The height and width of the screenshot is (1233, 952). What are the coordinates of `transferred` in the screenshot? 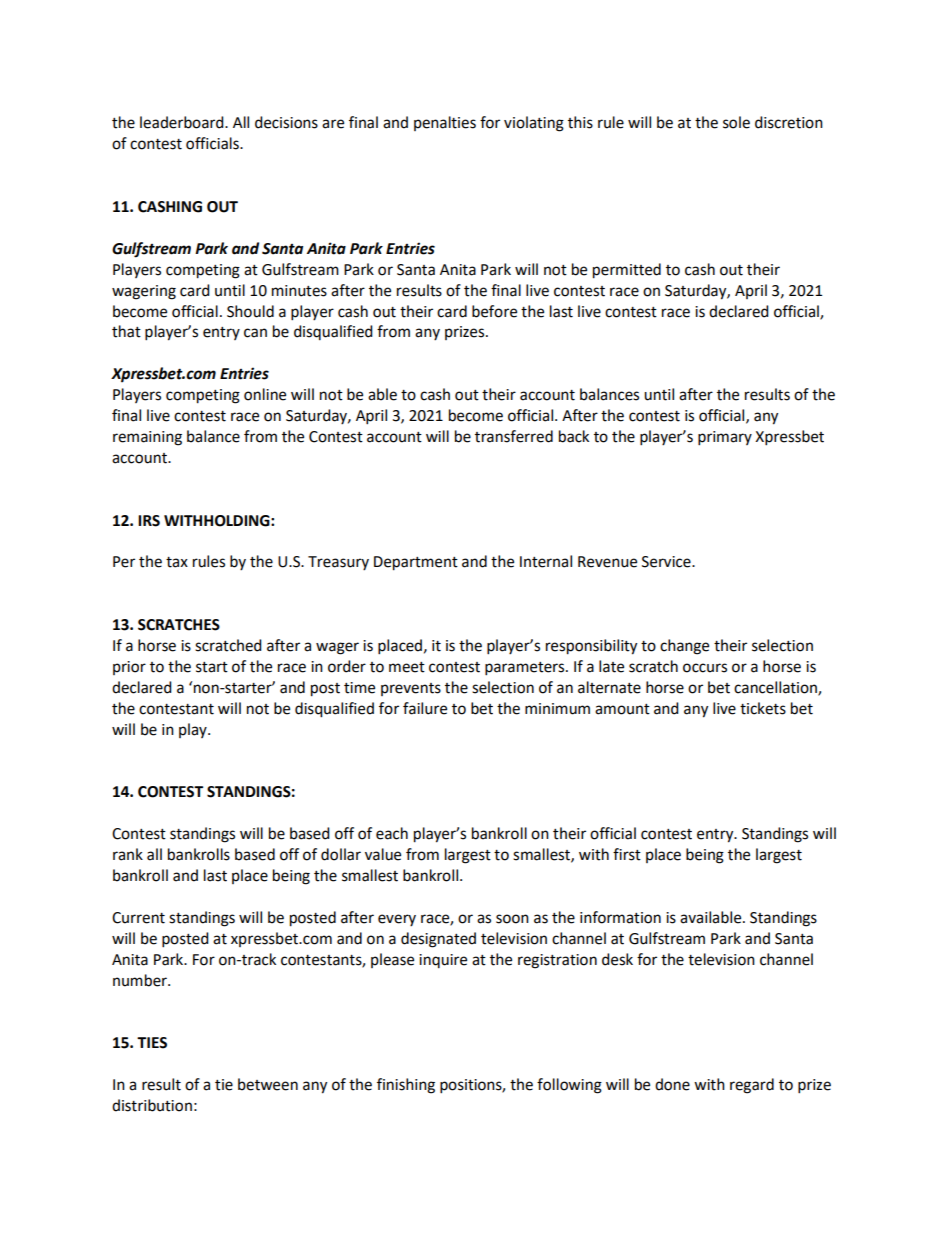 It's located at (514, 436).
